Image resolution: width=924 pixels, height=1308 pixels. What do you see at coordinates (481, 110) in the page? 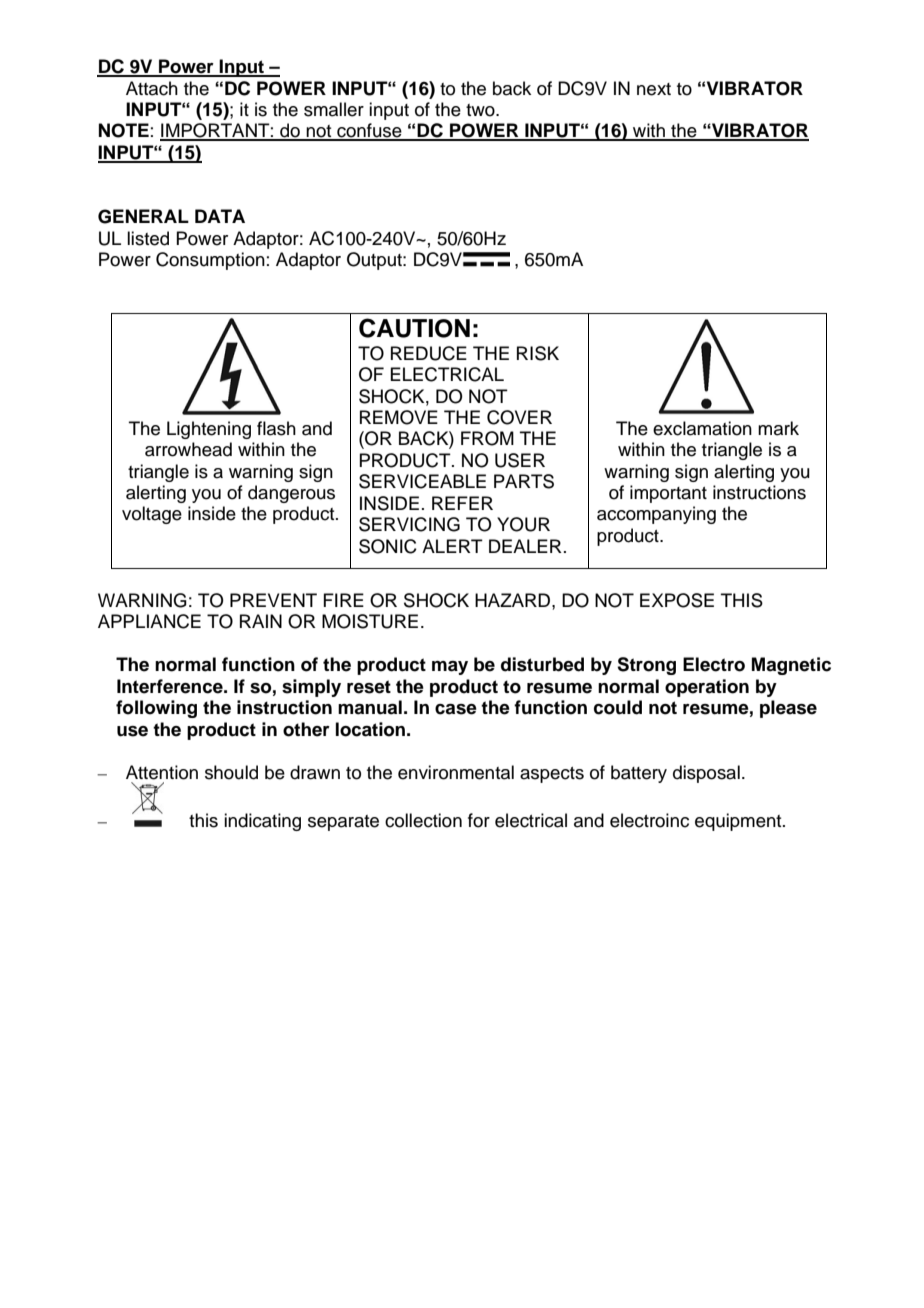
I see `two` at bounding box center [481, 110].
